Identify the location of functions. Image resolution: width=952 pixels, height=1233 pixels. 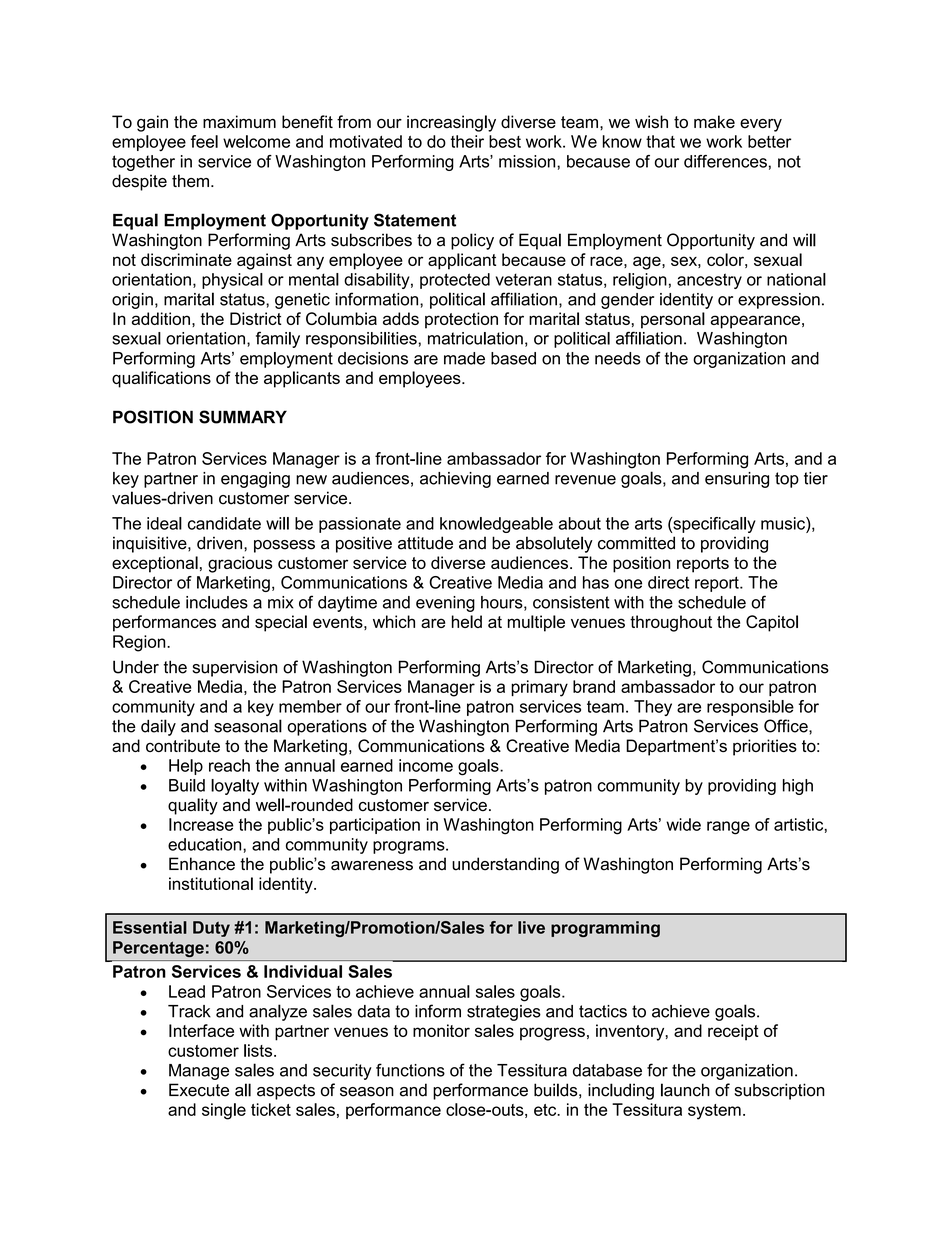
(410, 1070).
